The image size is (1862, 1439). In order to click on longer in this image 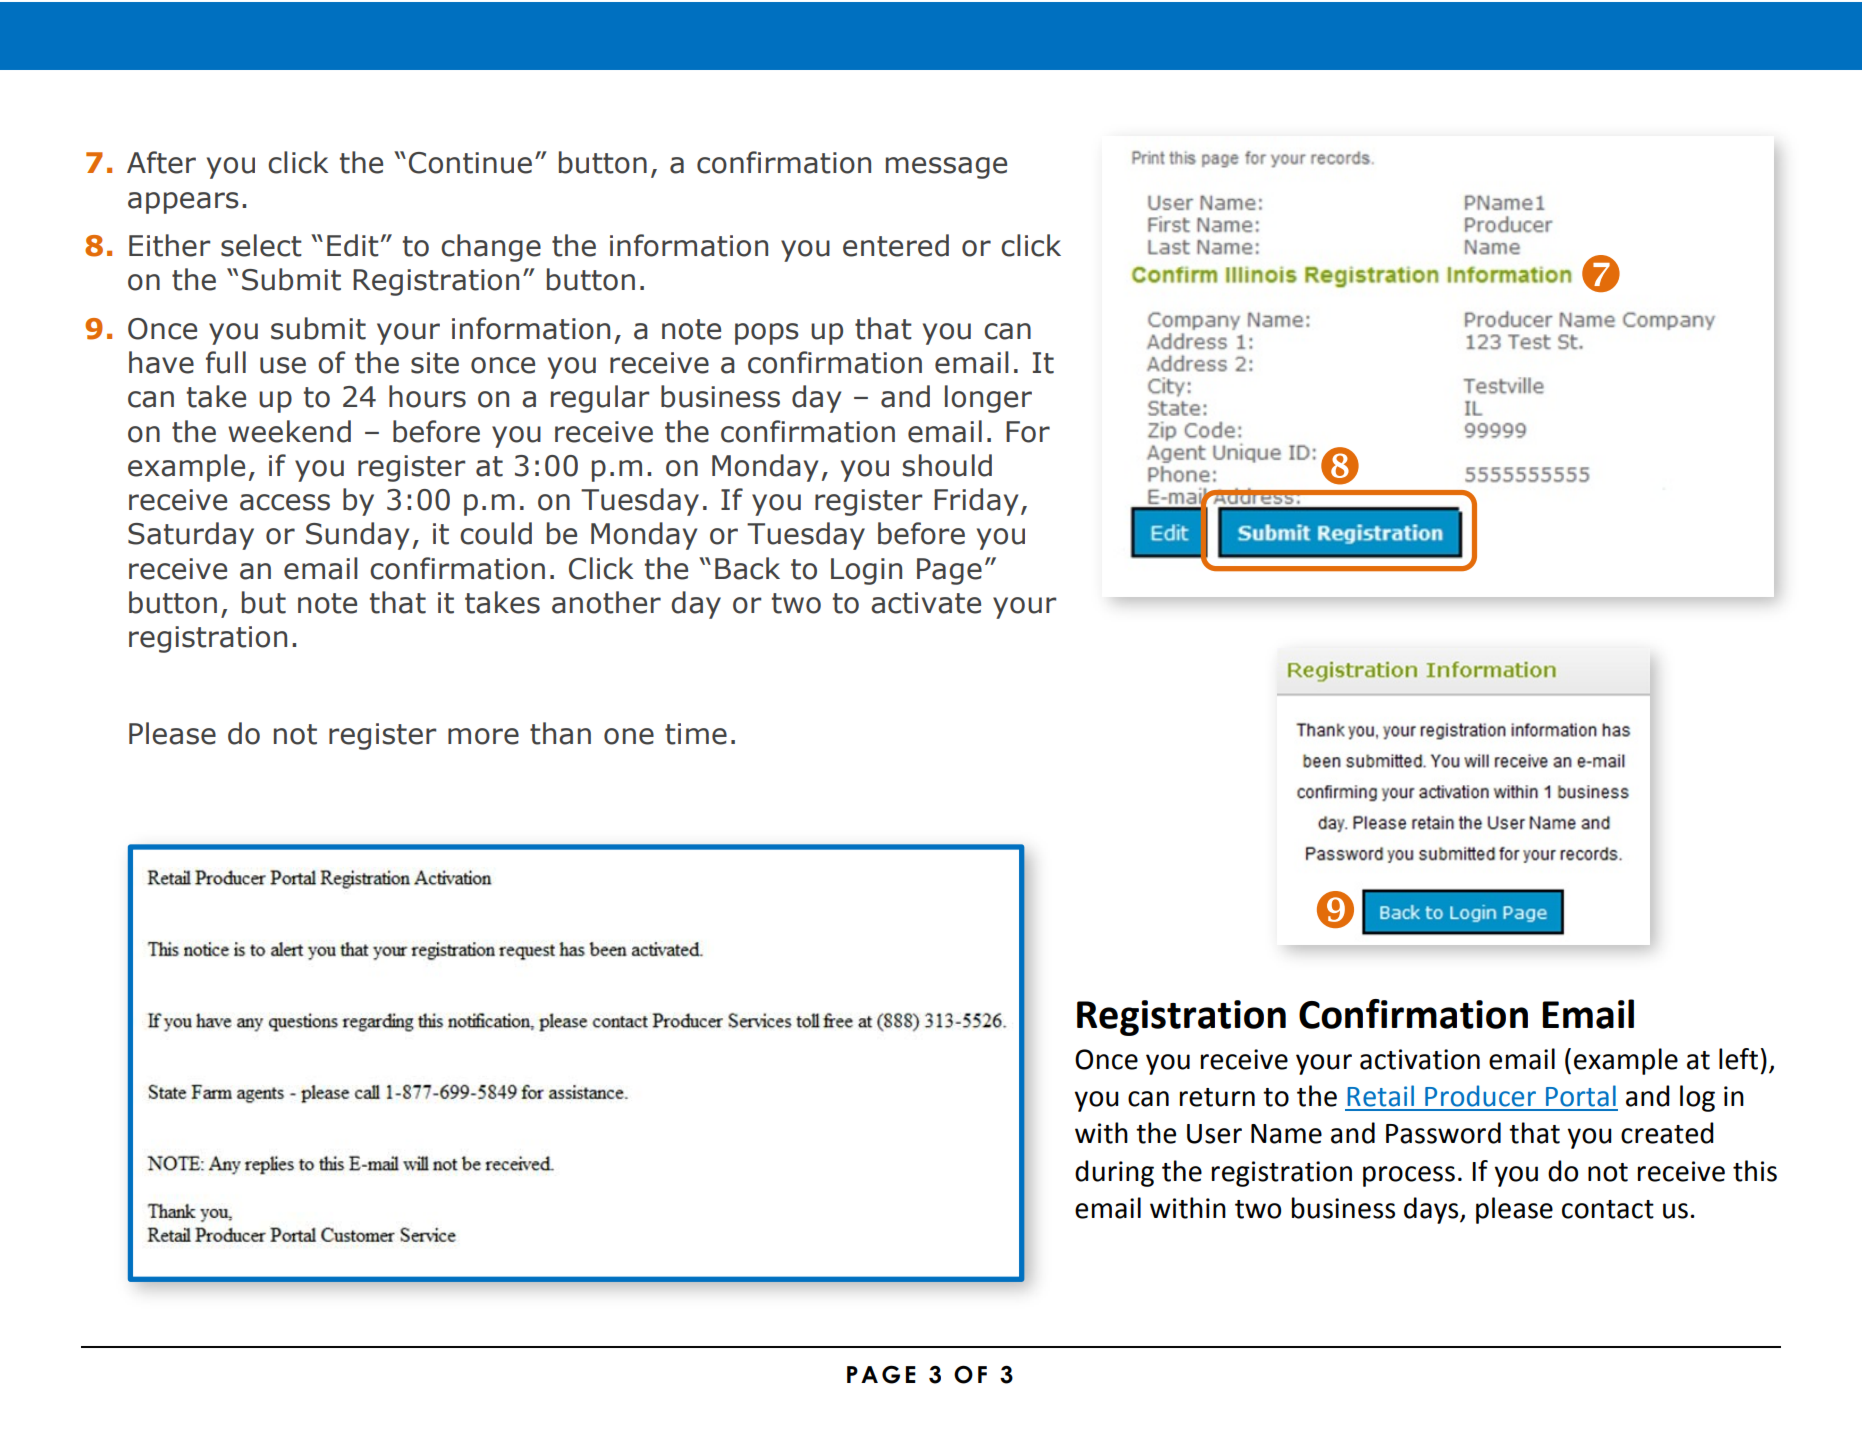, I will do `click(988, 399)`.
